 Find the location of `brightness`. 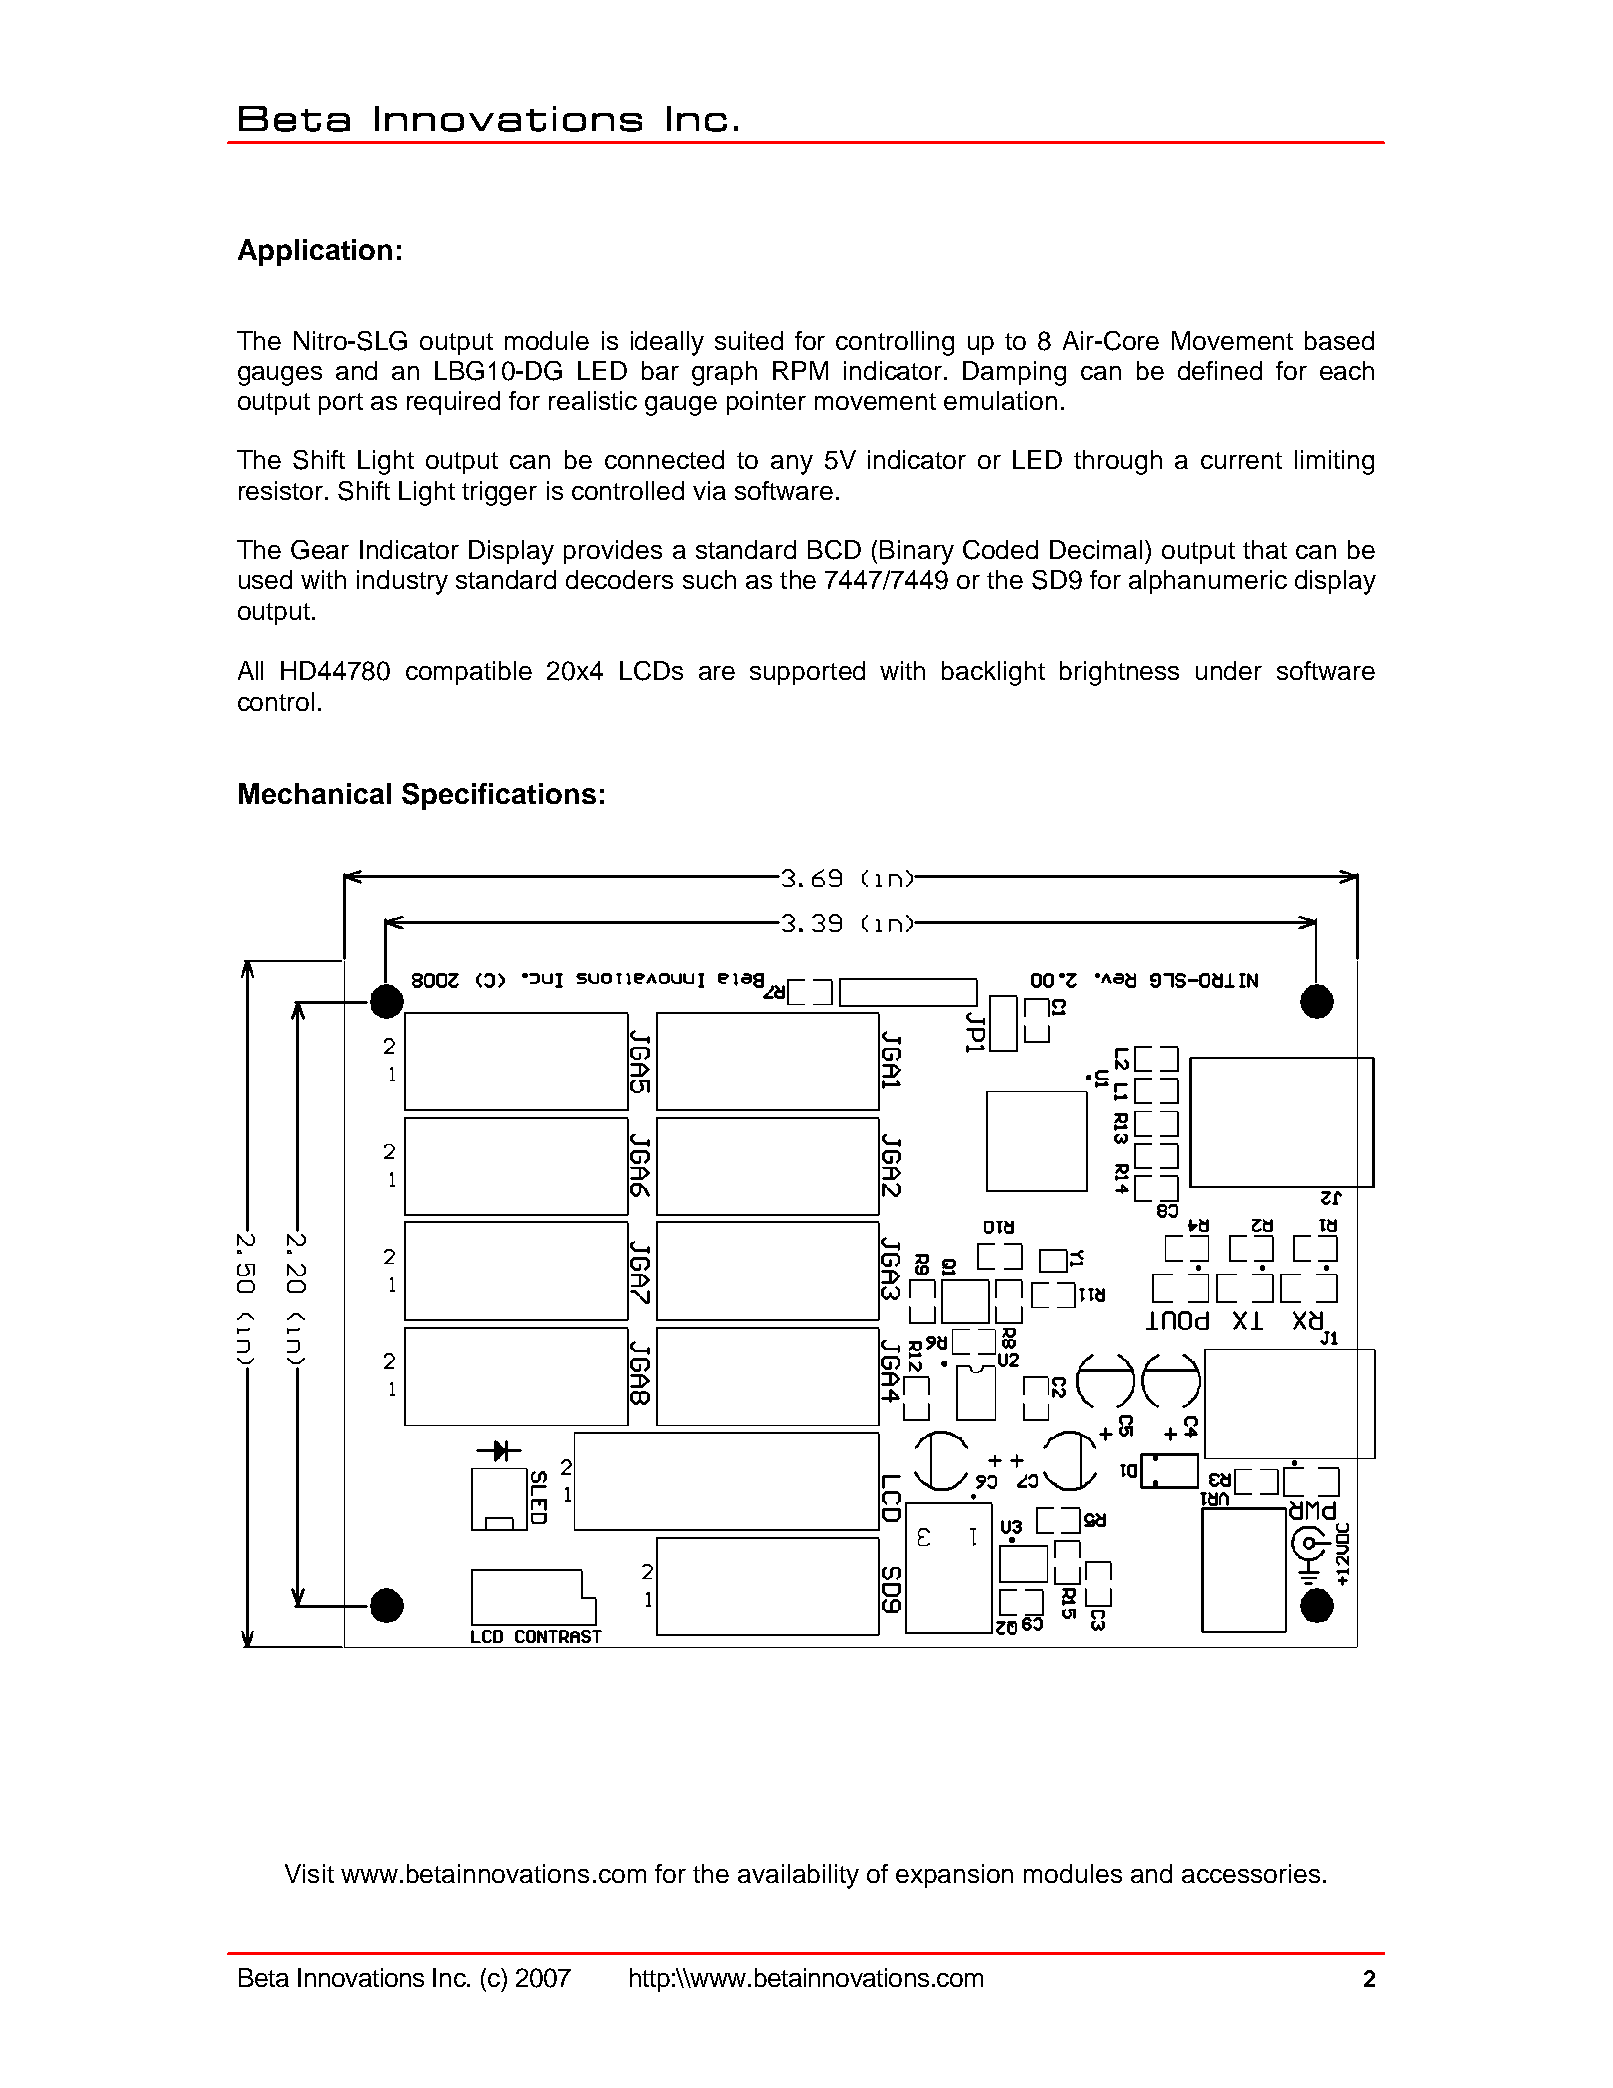

brightness is located at coordinates (1119, 673).
